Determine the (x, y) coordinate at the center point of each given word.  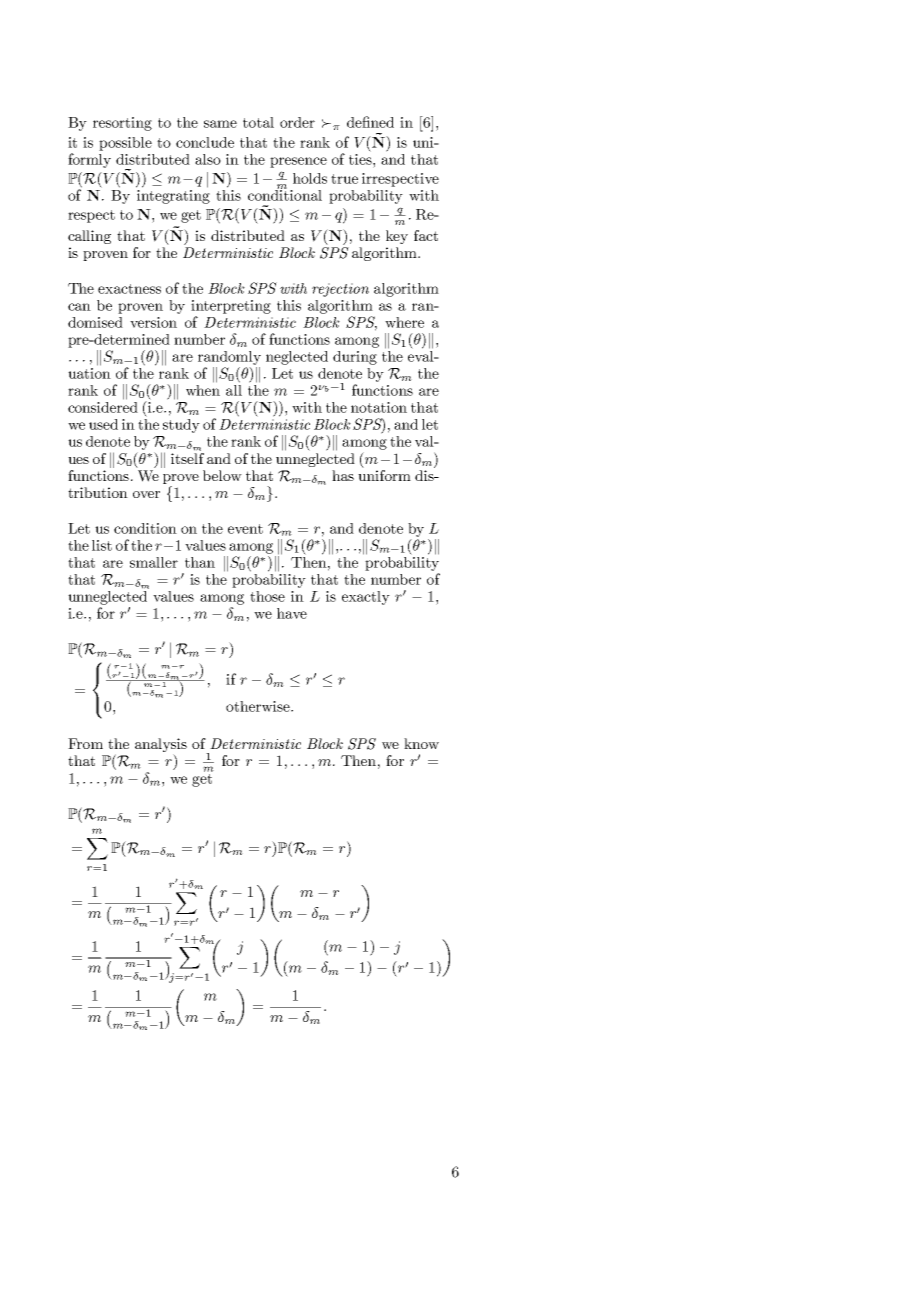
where (404, 322)
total (258, 122)
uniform (384, 474)
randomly (229, 358)
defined (370, 122)
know (421, 743)
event (245, 529)
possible (125, 144)
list (102, 545)
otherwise (259, 706)
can (79, 307)
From (85, 743)
